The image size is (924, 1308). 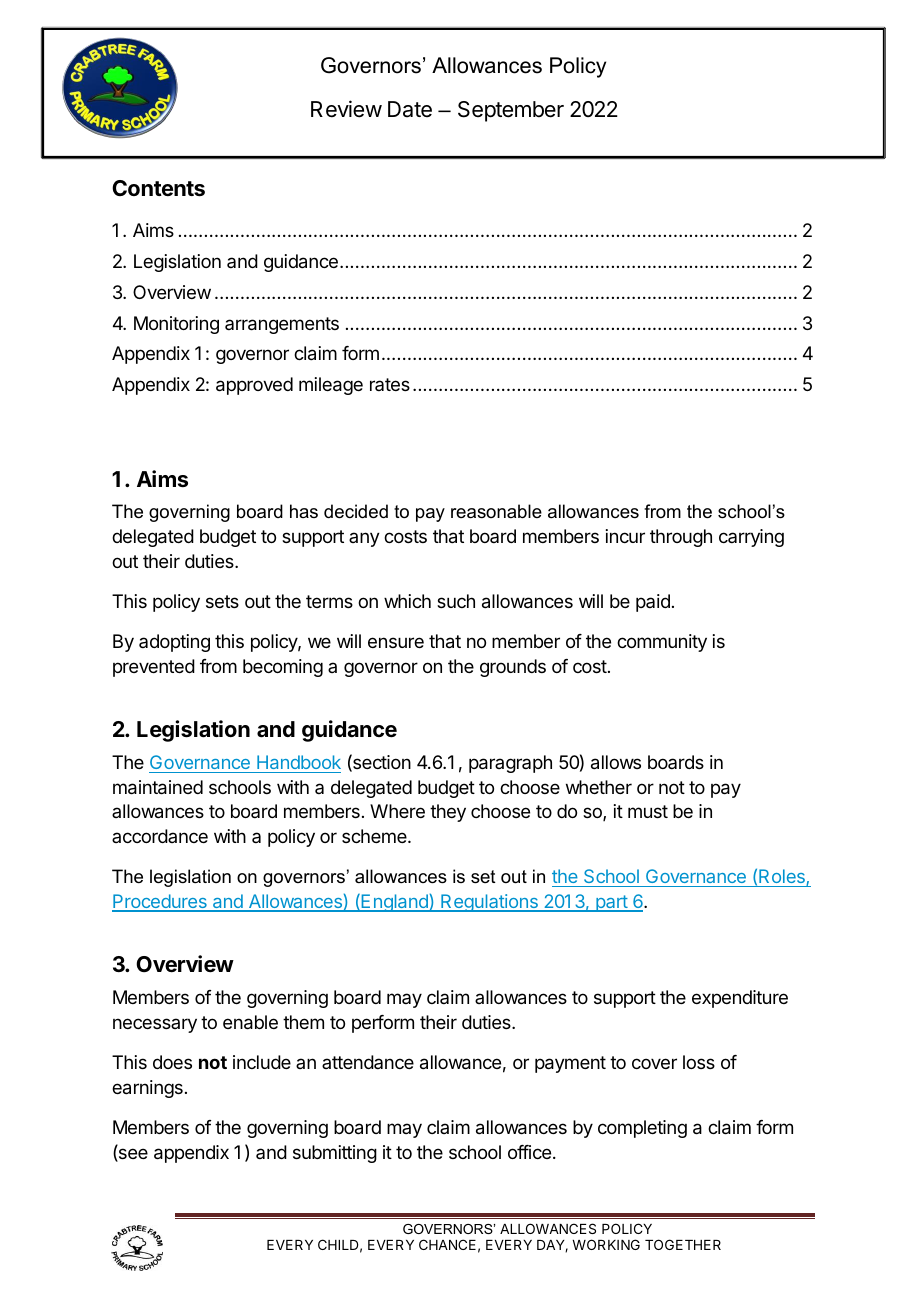 What do you see at coordinates (448, 813) in the page?
I see `they` at bounding box center [448, 813].
